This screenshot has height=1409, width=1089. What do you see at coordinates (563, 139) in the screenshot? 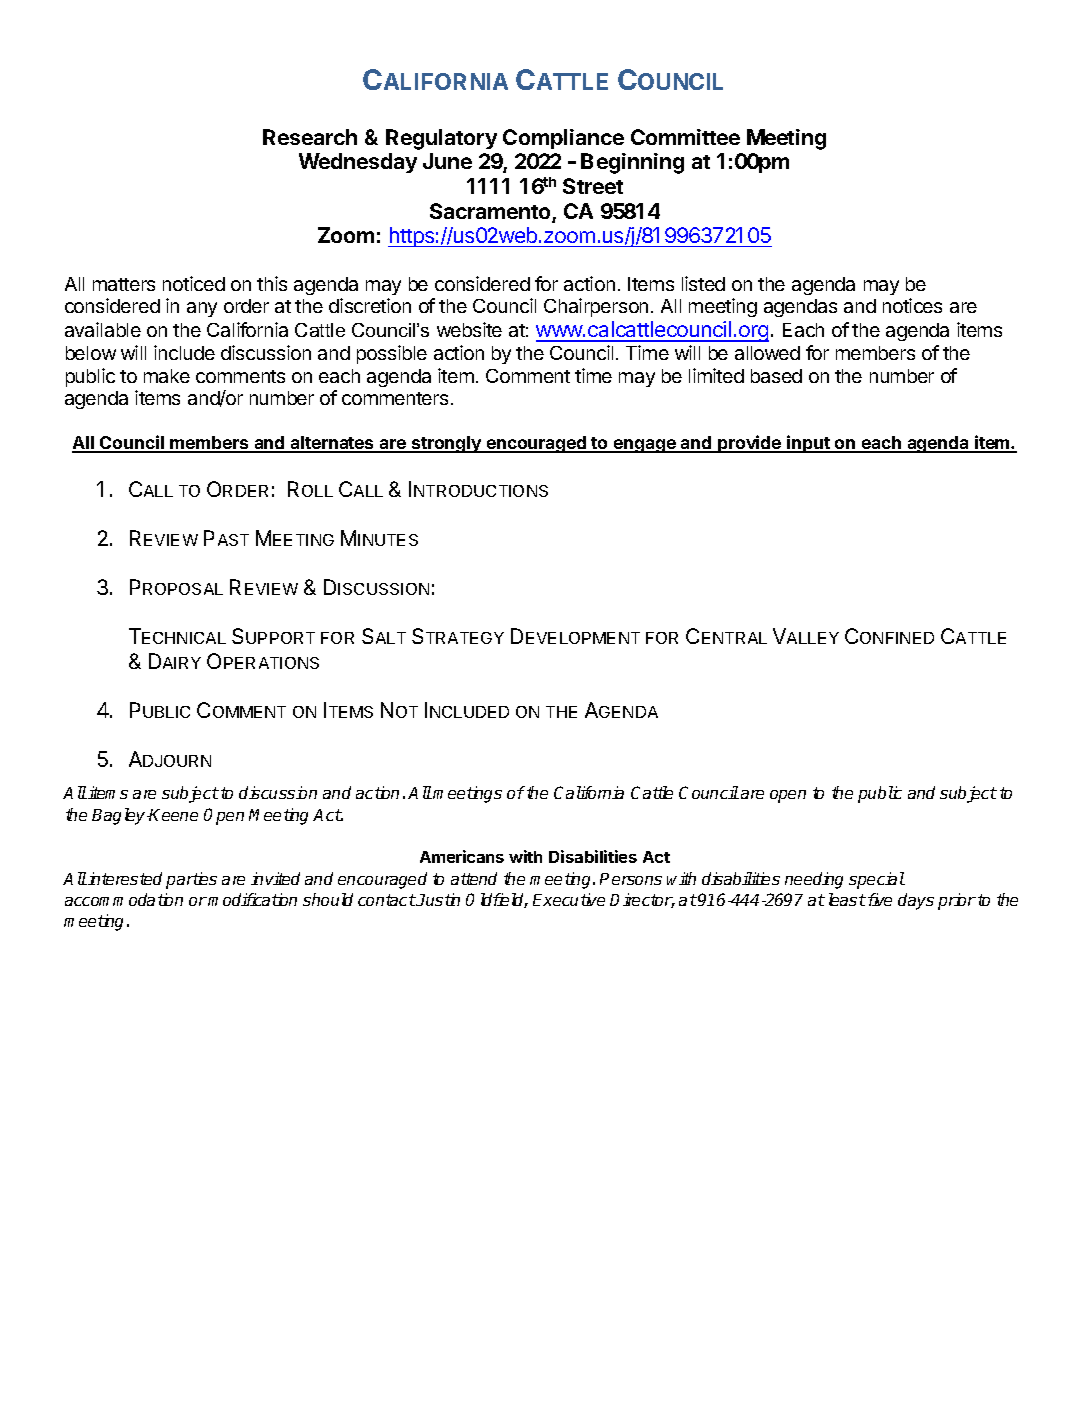
I see `Compliance` at bounding box center [563, 139].
